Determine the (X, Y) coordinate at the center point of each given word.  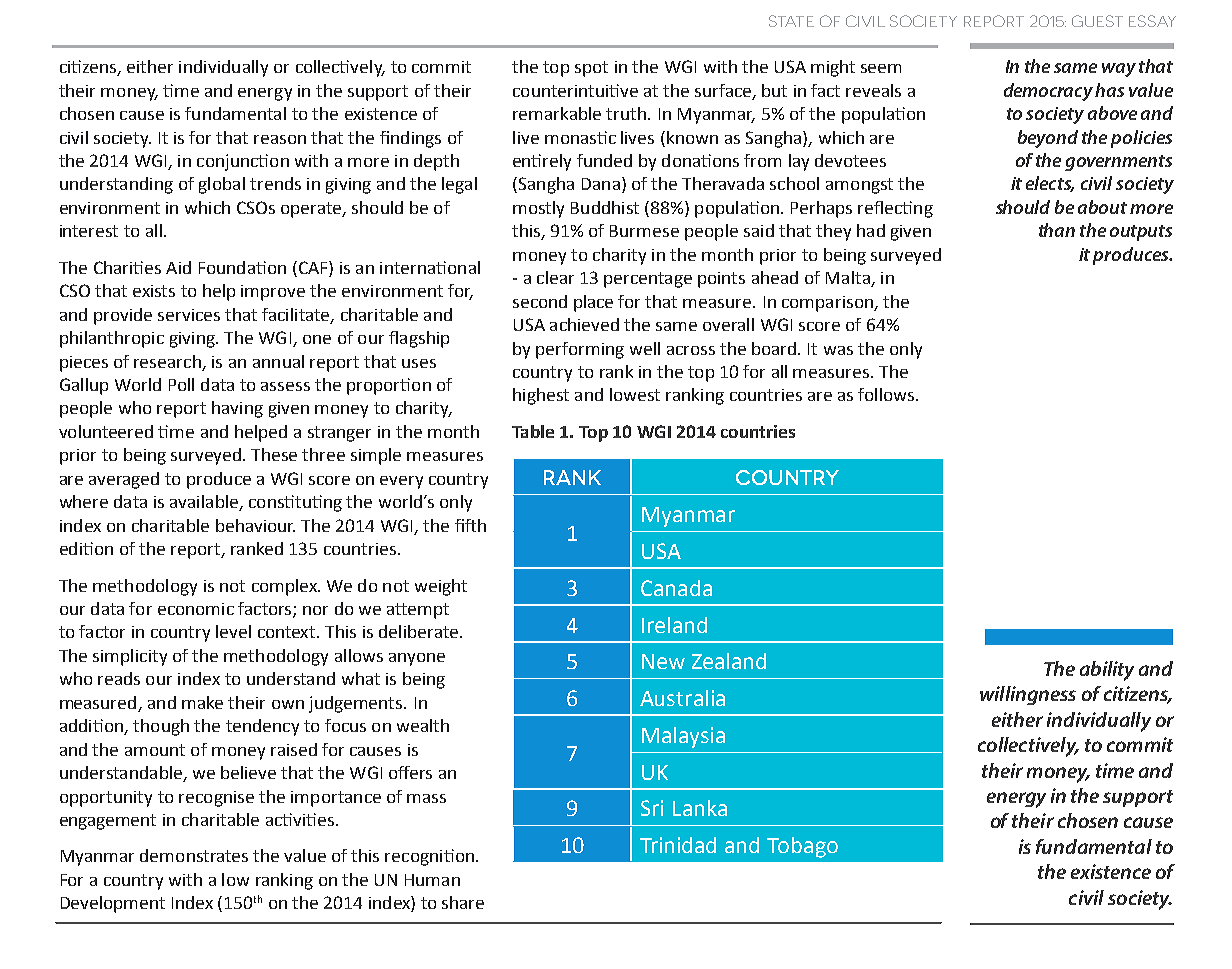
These (274, 454)
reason (280, 139)
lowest (635, 394)
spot (591, 69)
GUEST (1097, 21)
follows (887, 394)
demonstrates (194, 855)
